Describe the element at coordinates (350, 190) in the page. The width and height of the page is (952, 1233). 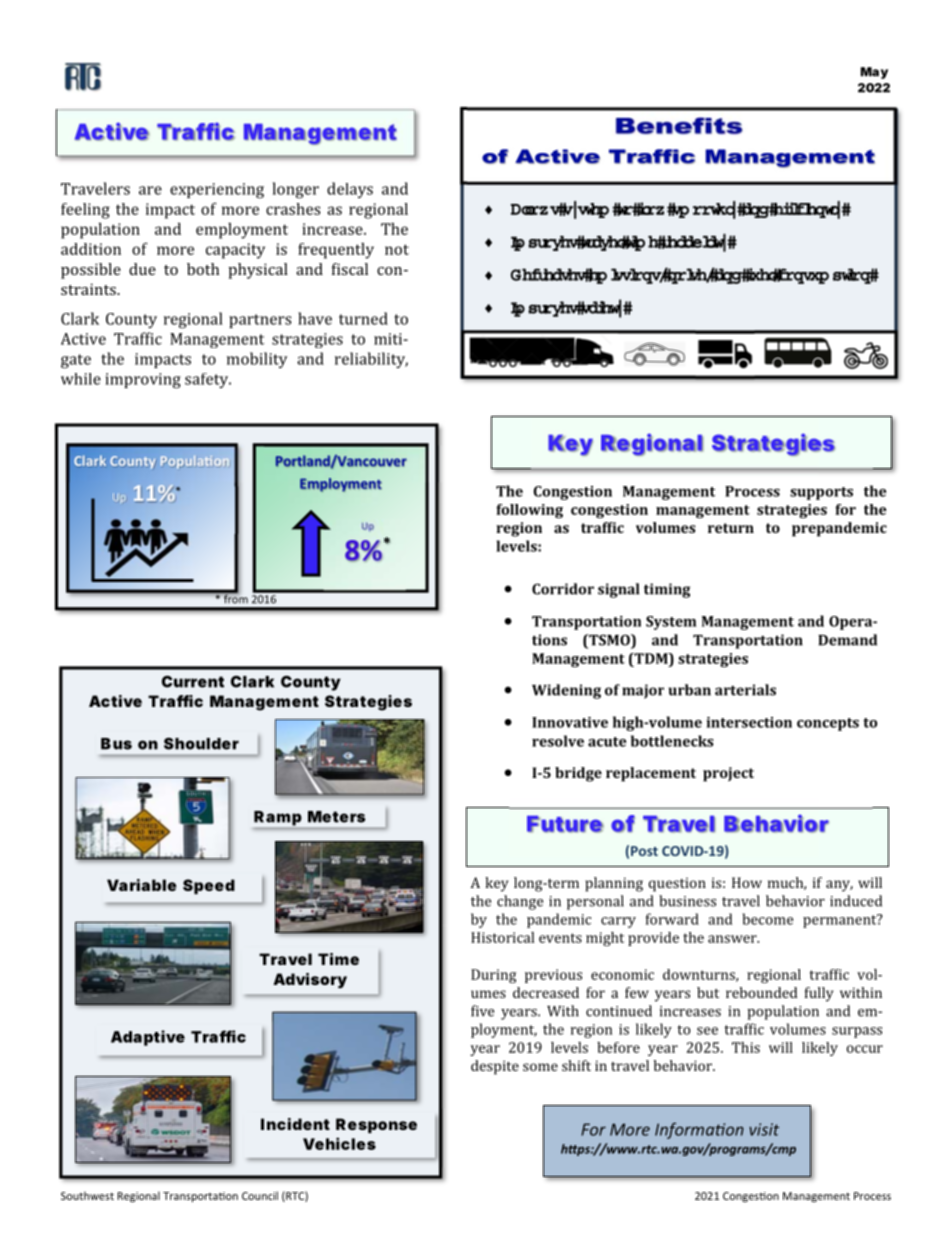
I see `delays` at that location.
